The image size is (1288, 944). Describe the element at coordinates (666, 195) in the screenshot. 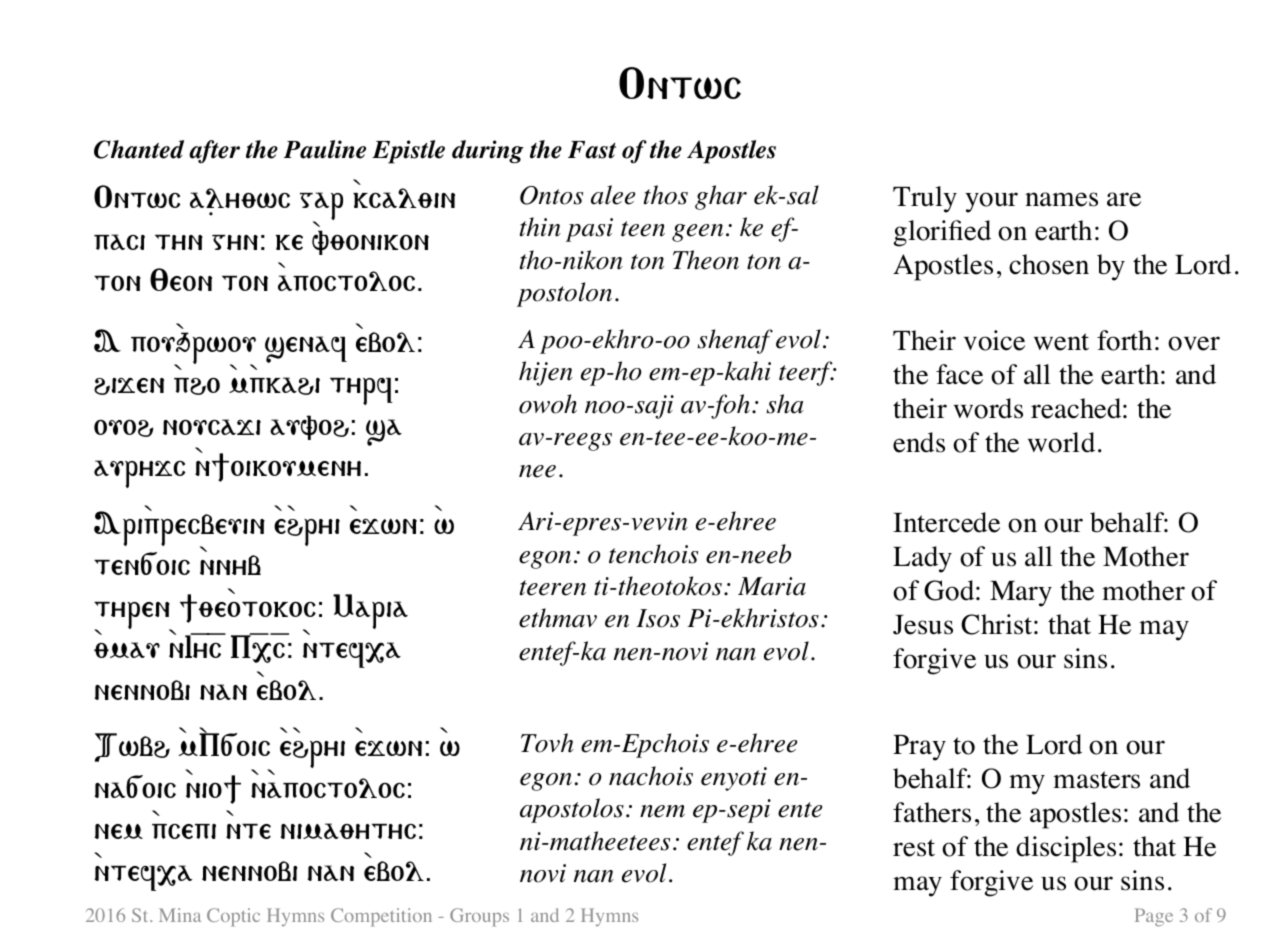

I see `thos` at that location.
